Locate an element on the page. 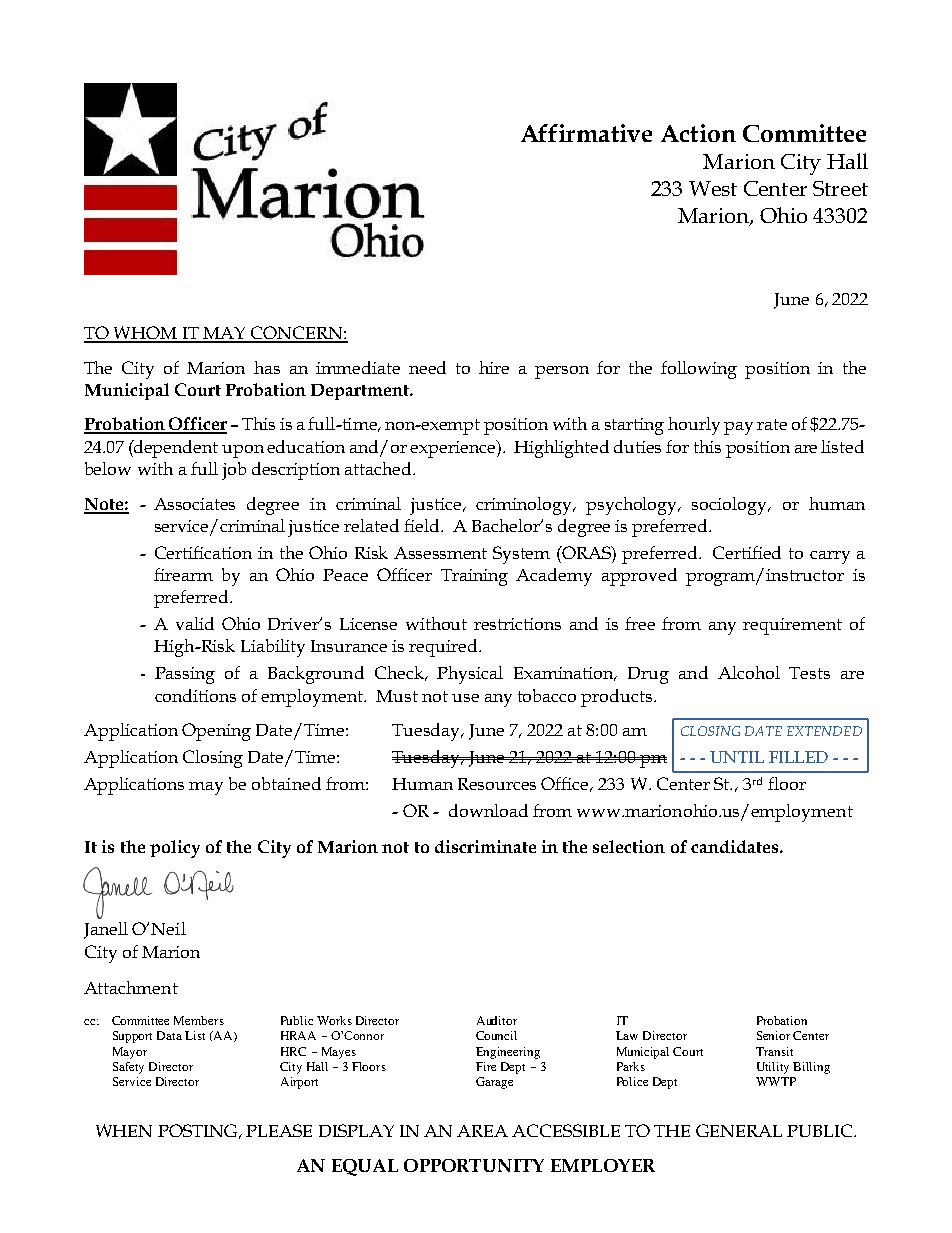 The height and width of the image is (1233, 952). download is located at coordinates (488, 810).
